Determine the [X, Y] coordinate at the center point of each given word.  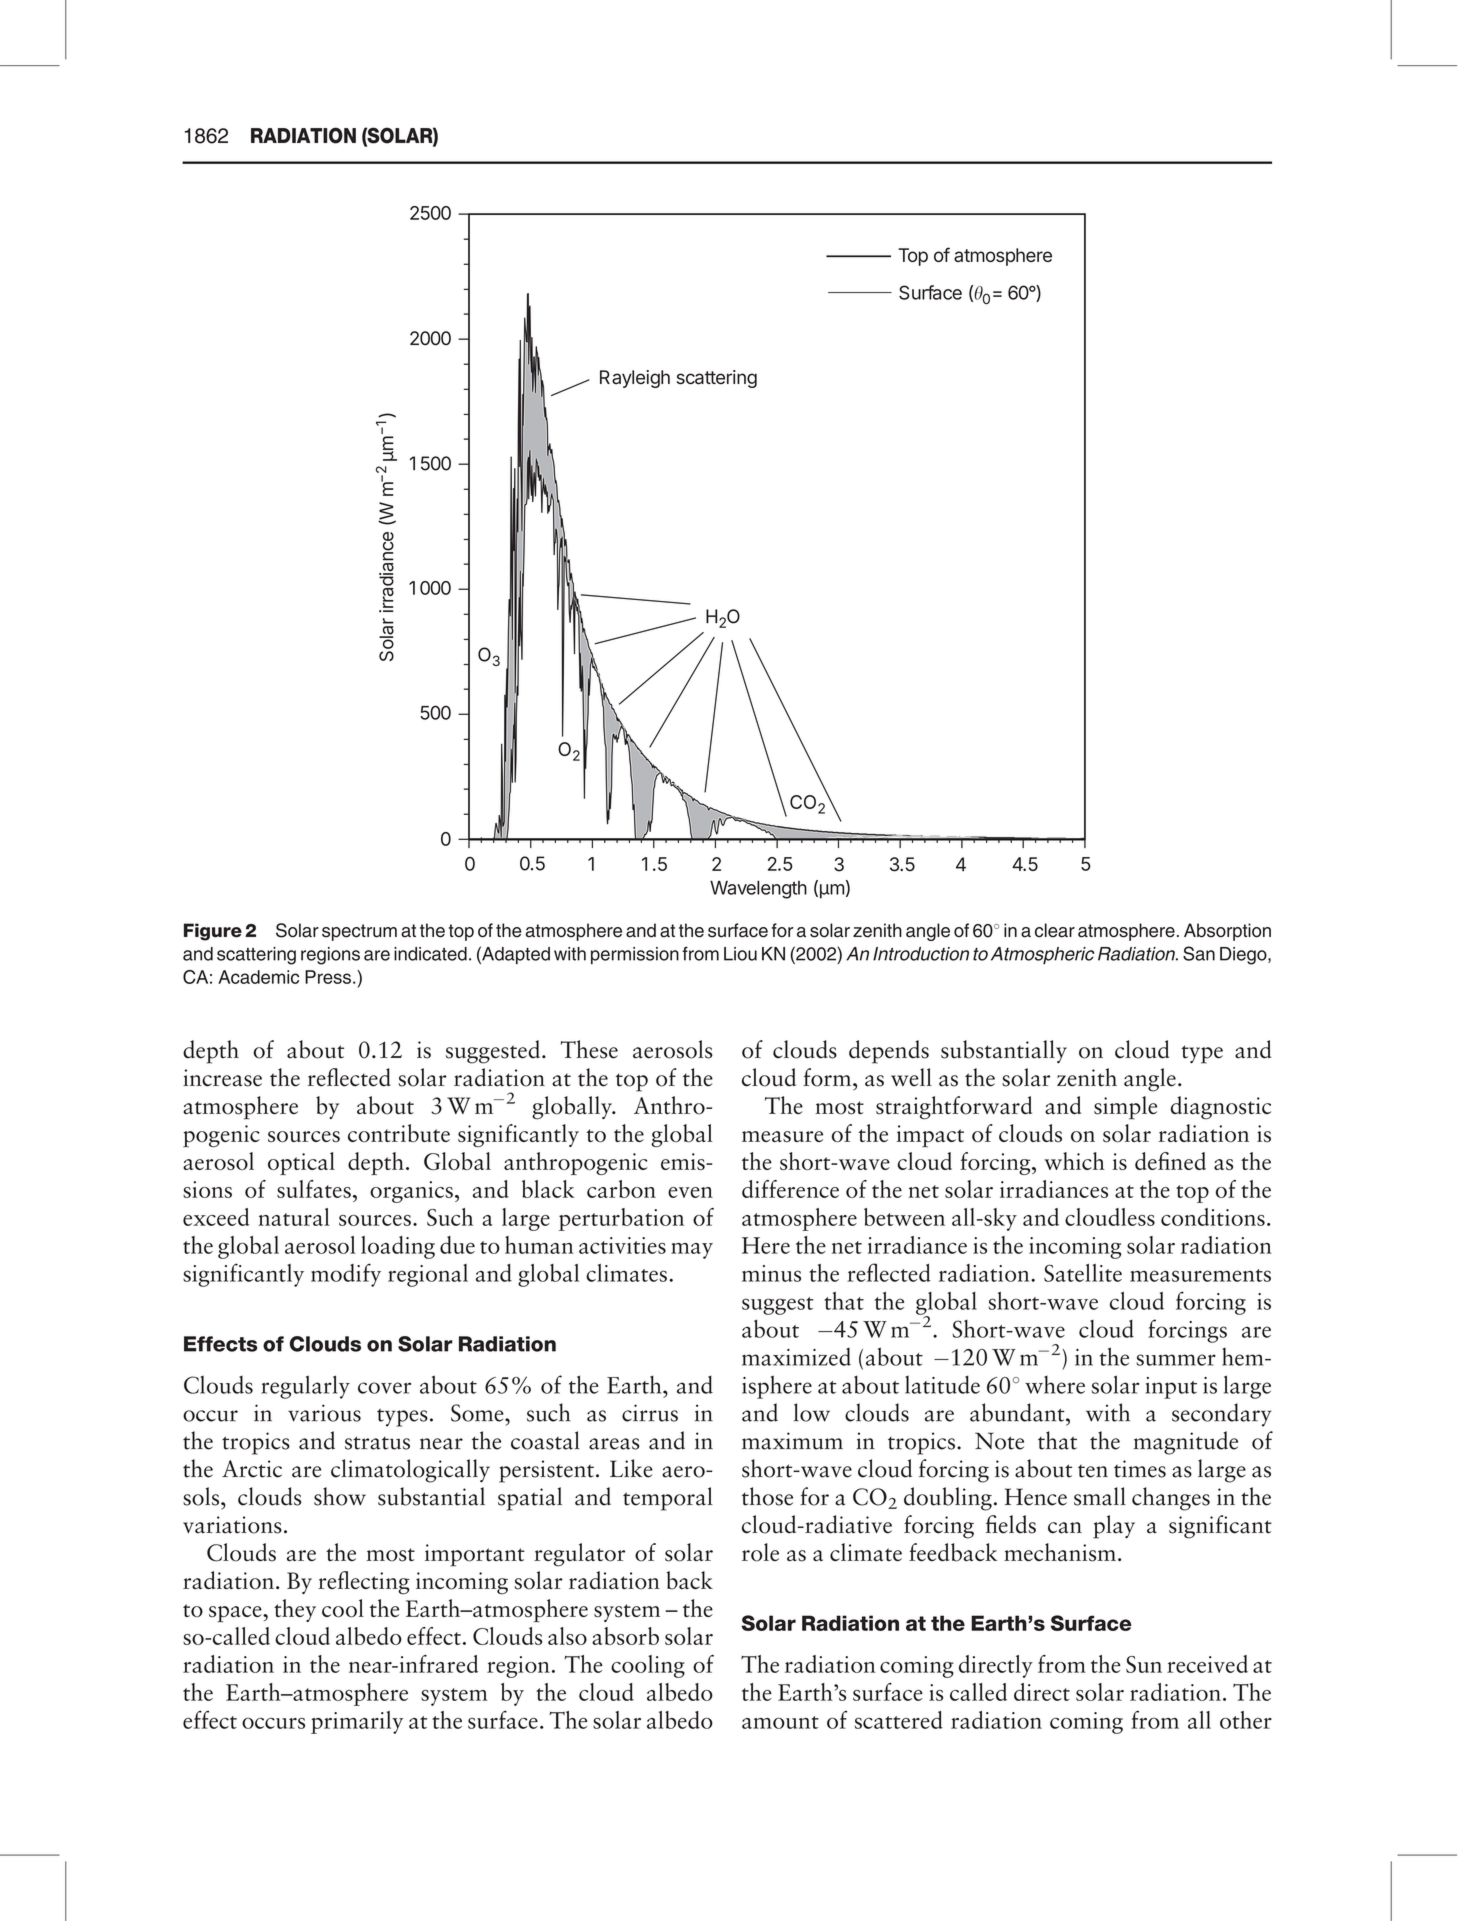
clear [1055, 930]
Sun [1144, 1664]
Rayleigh [635, 379]
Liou [740, 954]
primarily [357, 1722]
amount [780, 1722]
